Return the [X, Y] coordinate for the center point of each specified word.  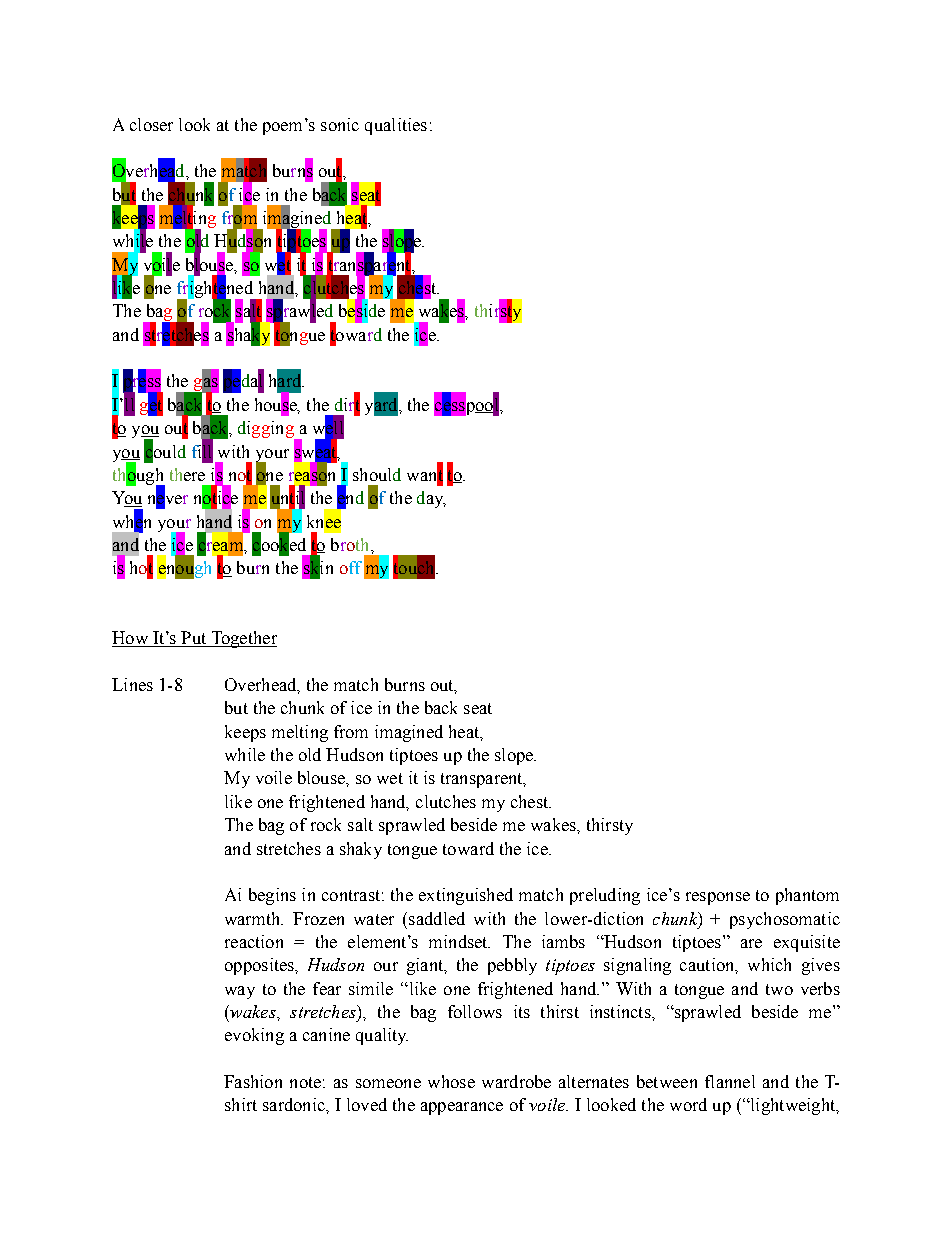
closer [151, 124]
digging [267, 431]
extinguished [466, 896]
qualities [396, 126]
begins [272, 896]
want [425, 475]
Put [194, 639]
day [431, 499]
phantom [807, 896]
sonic [340, 124]
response [718, 898]
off [351, 567]
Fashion [253, 1081]
